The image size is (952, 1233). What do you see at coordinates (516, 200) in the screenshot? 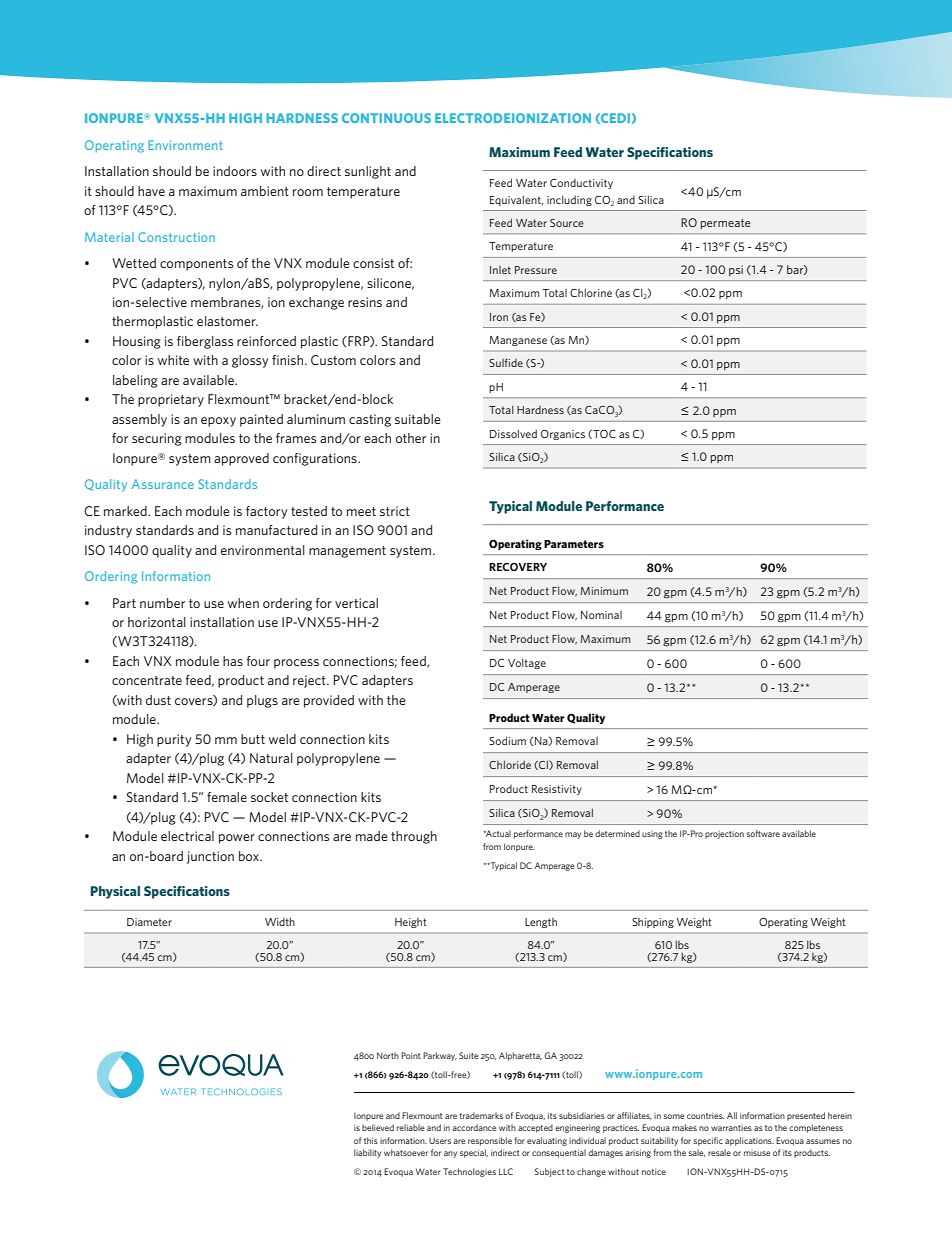
I see `Equivalent` at bounding box center [516, 200].
